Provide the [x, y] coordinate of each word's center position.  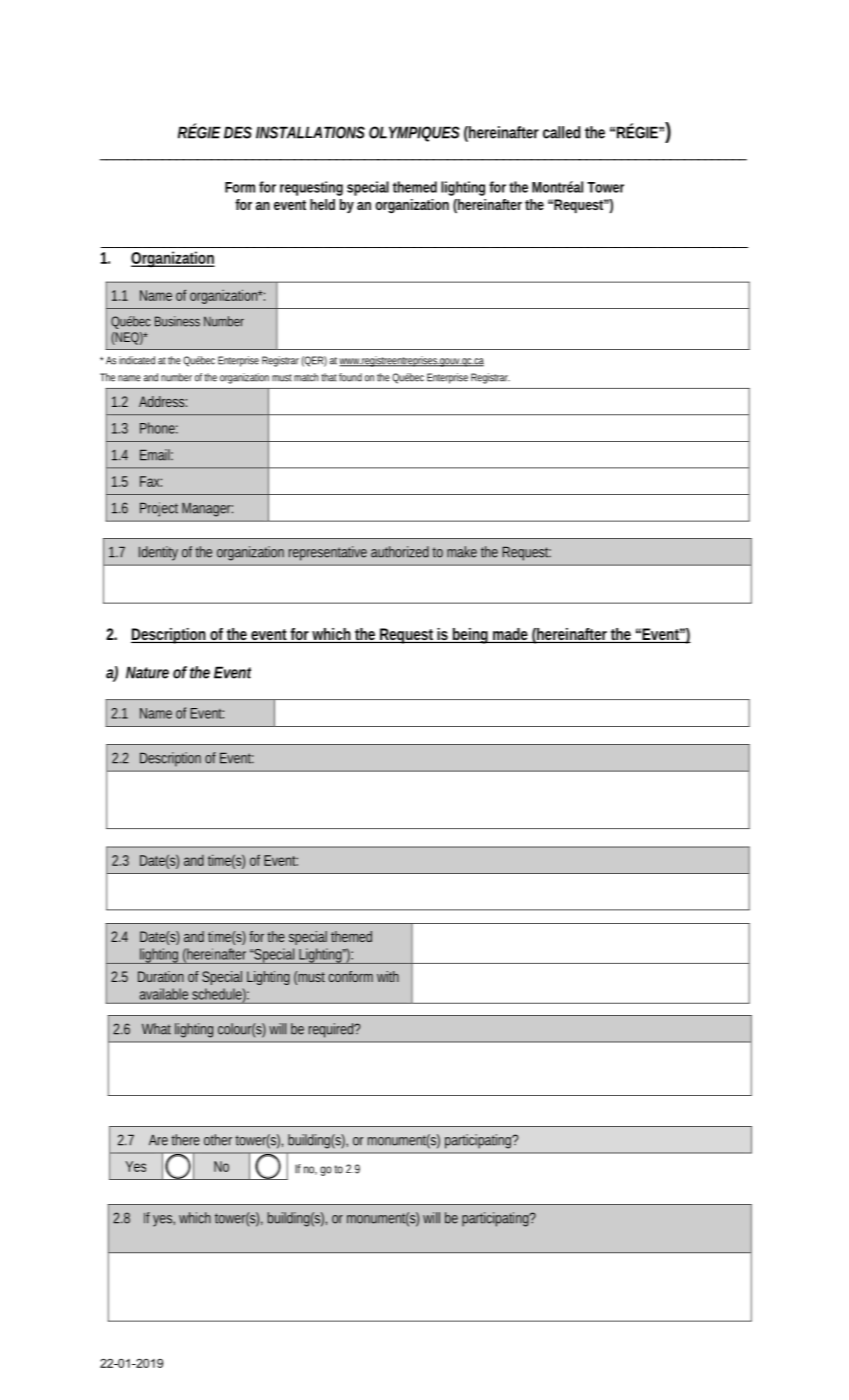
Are [158, 1140]
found [350, 377]
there [185, 1140]
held [322, 204]
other [220, 1140]
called [561, 132]
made [511, 635]
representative [328, 553]
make [462, 552]
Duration [161, 976]
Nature [147, 672]
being [471, 636]
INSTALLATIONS [310, 132]
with [388, 976]
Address [163, 401]
